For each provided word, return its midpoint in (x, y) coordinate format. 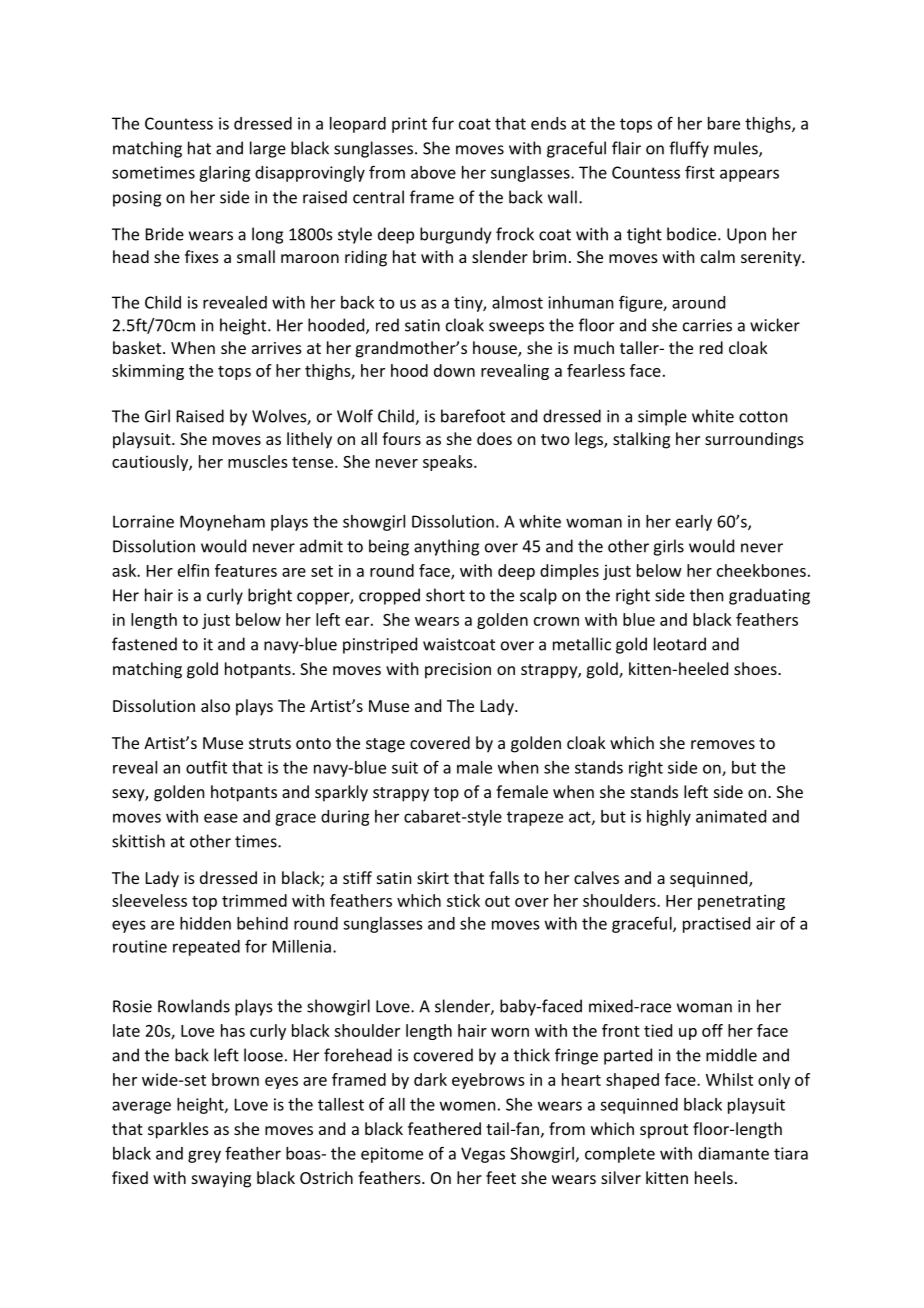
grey (204, 1156)
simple (662, 417)
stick (463, 900)
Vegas (483, 1155)
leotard (680, 644)
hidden (205, 923)
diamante (733, 1153)
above (433, 172)
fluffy (689, 149)
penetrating (741, 902)
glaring (224, 174)
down (454, 370)
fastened (144, 644)
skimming (148, 372)
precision (458, 671)
